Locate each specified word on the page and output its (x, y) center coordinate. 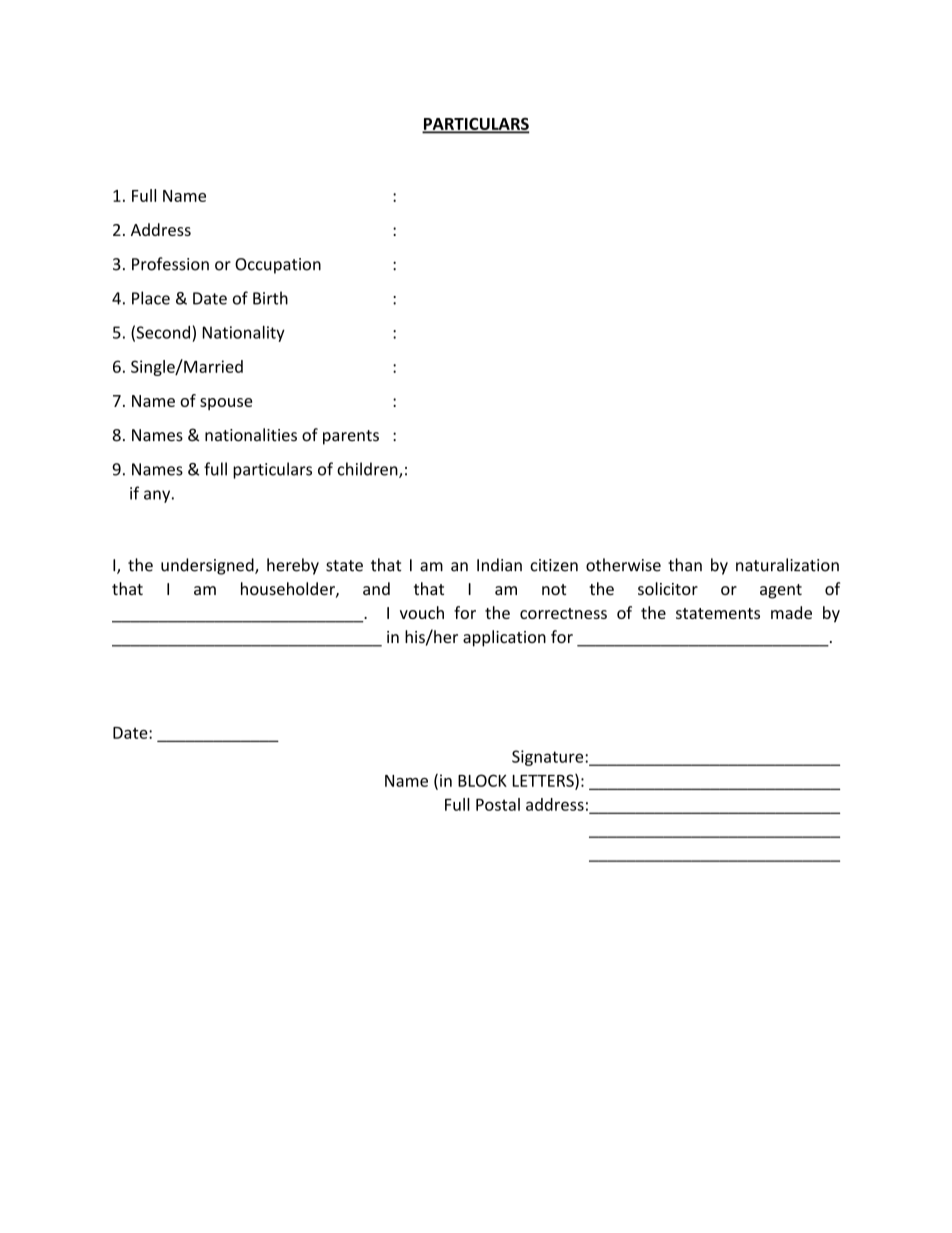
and (376, 588)
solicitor (668, 588)
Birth (270, 298)
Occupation (278, 266)
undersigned (208, 566)
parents (351, 437)
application (504, 638)
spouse (226, 404)
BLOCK (482, 780)
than (685, 565)
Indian (499, 565)
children (368, 470)
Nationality (244, 334)
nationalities (251, 435)
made (791, 612)
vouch (422, 612)
